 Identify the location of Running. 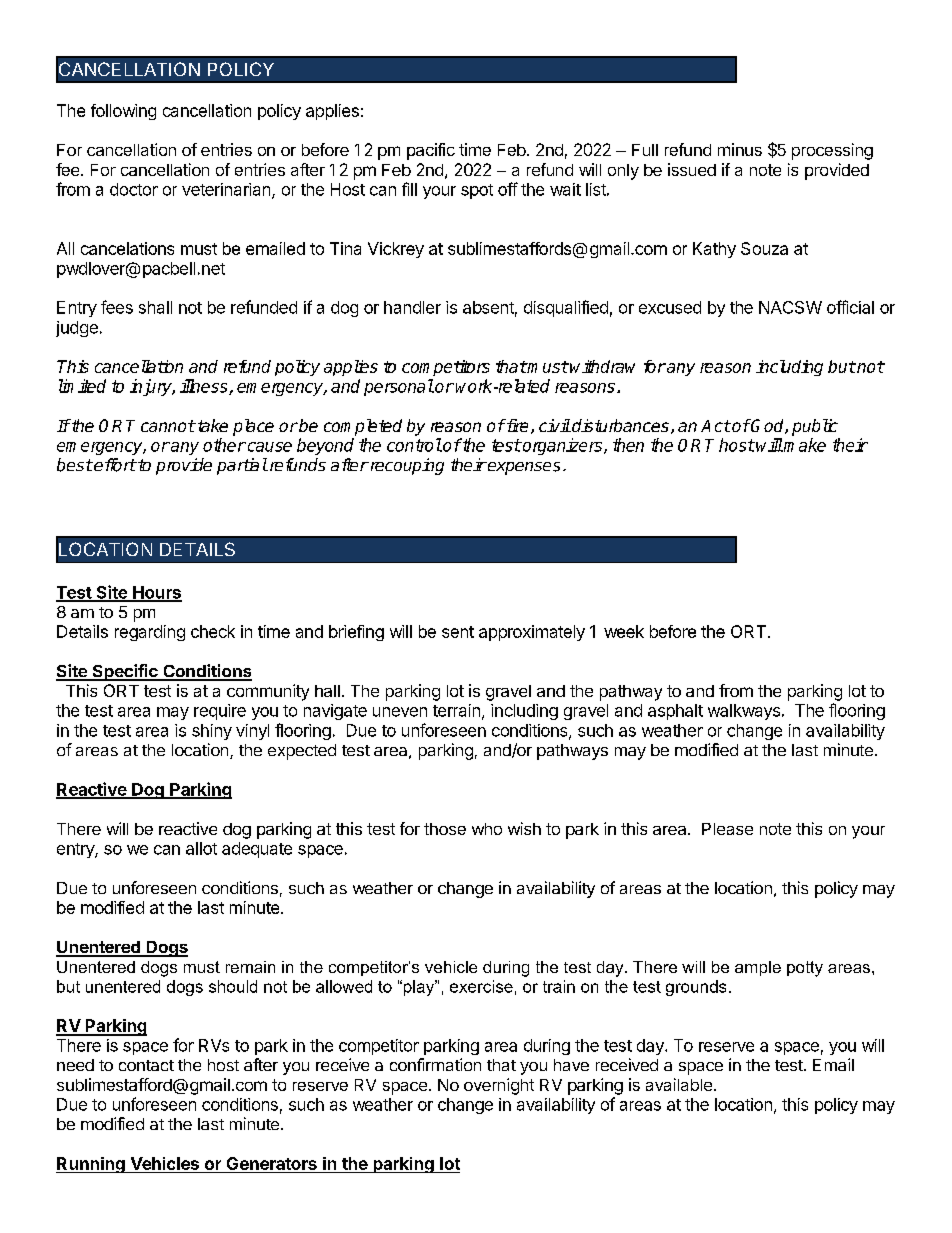
(91, 1165).
